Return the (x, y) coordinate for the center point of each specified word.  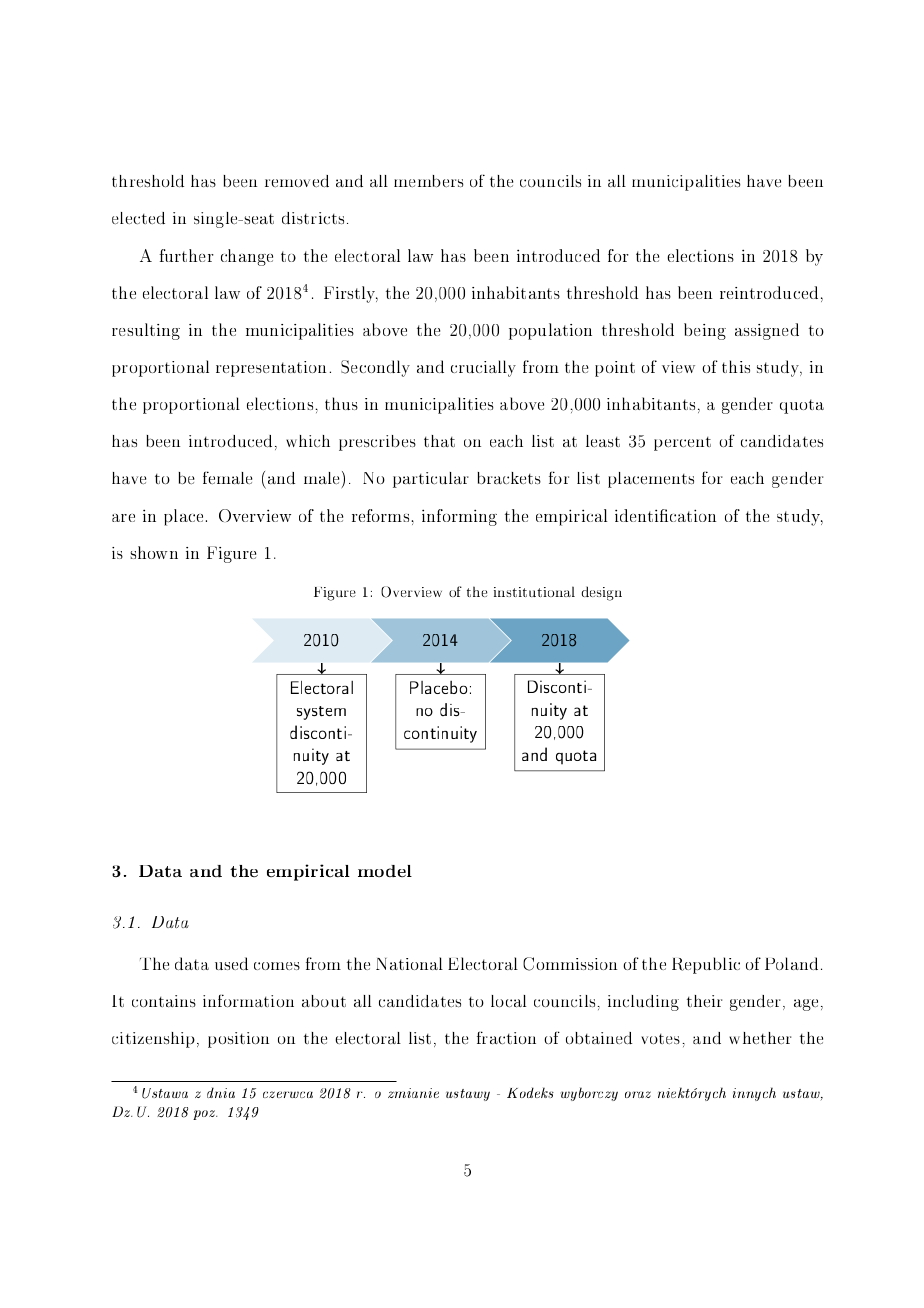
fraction (506, 1037)
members (429, 181)
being (705, 331)
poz (205, 1115)
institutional (534, 591)
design (601, 593)
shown (154, 552)
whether (760, 1038)
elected (138, 218)
